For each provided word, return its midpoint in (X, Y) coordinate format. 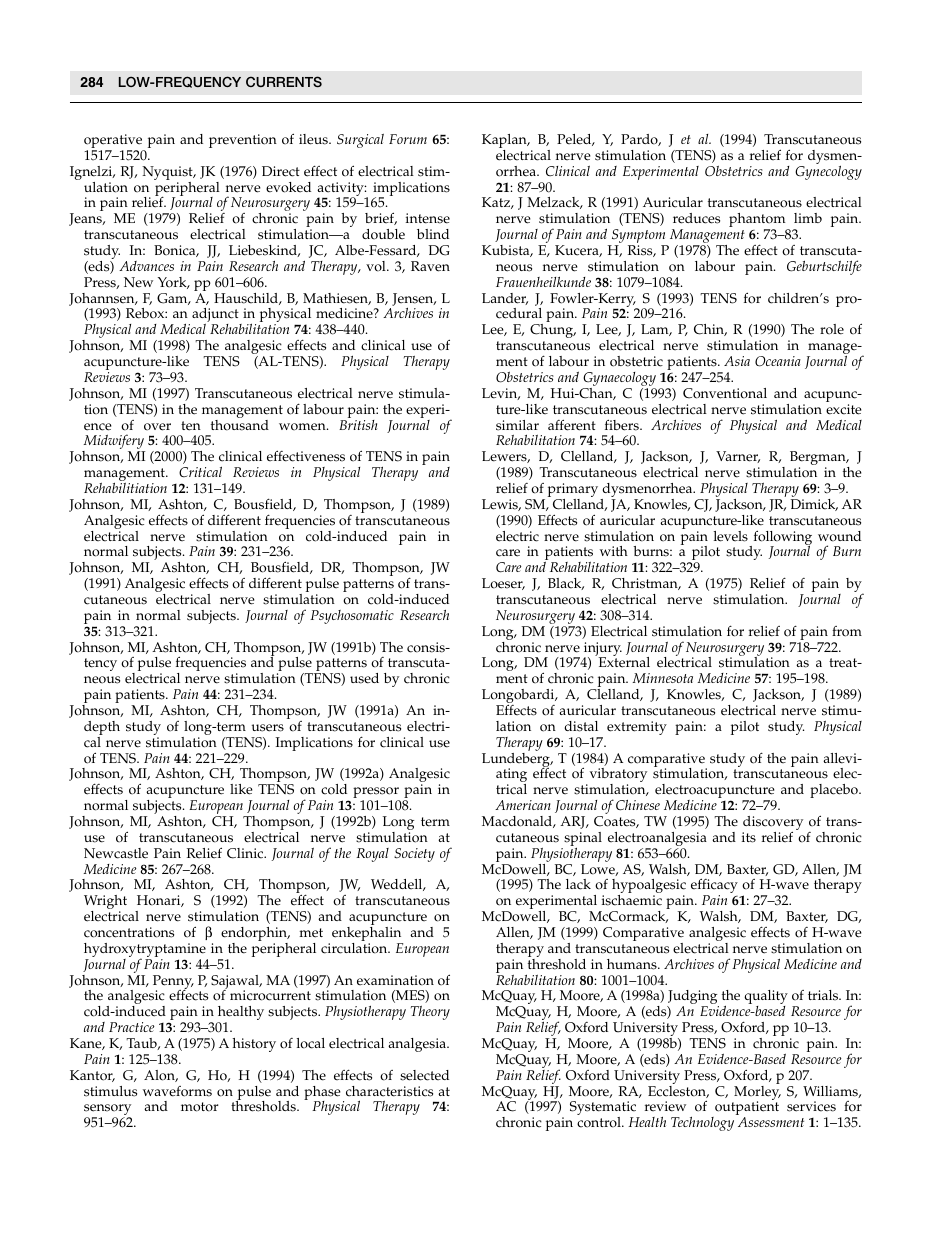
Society (414, 855)
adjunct (216, 316)
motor (200, 1107)
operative (114, 142)
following (781, 538)
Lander (505, 299)
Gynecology (828, 171)
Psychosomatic (352, 617)
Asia (737, 361)
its (749, 837)
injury (603, 650)
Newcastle (116, 853)
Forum (408, 139)
